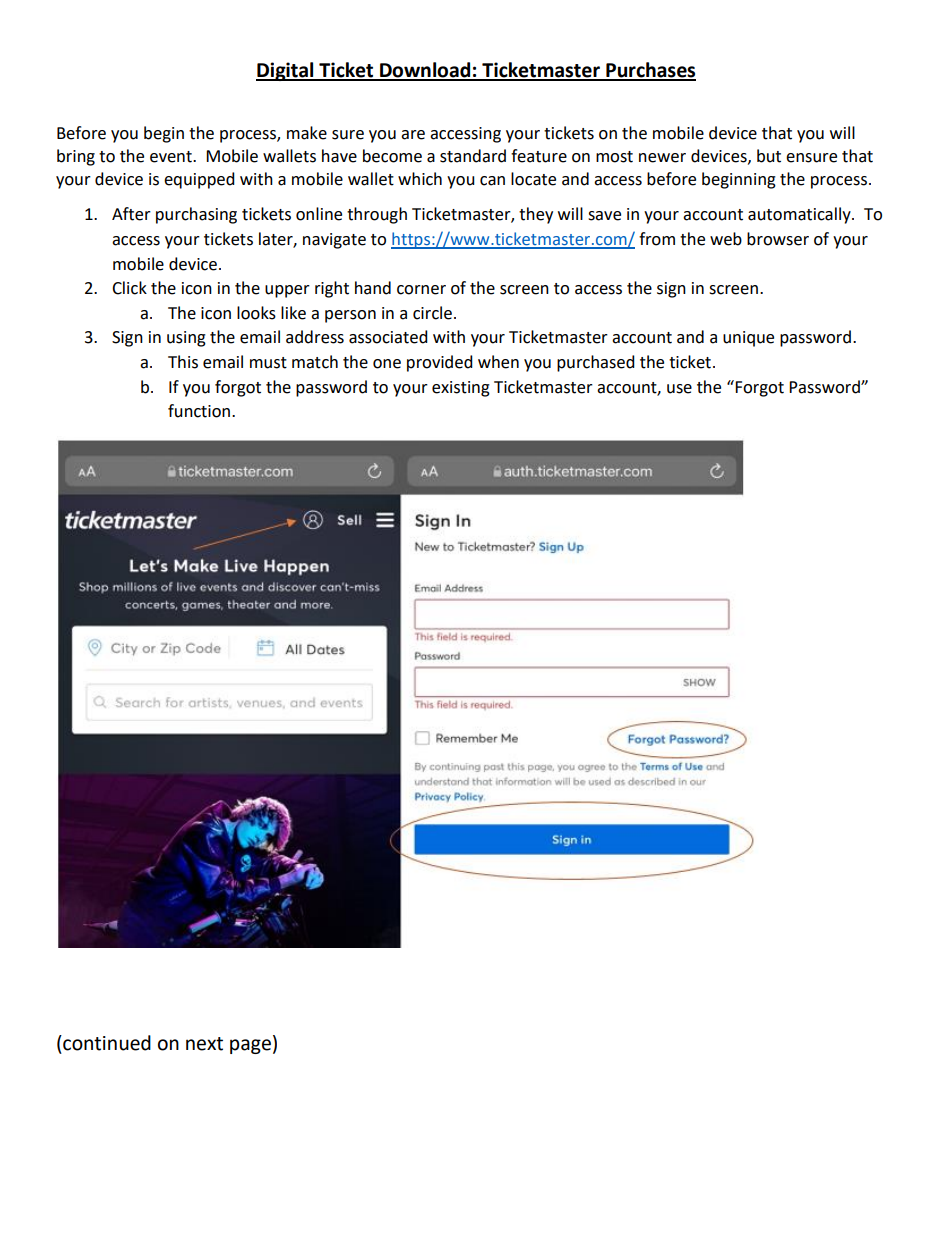  I want to click on page, so click(250, 1046).
